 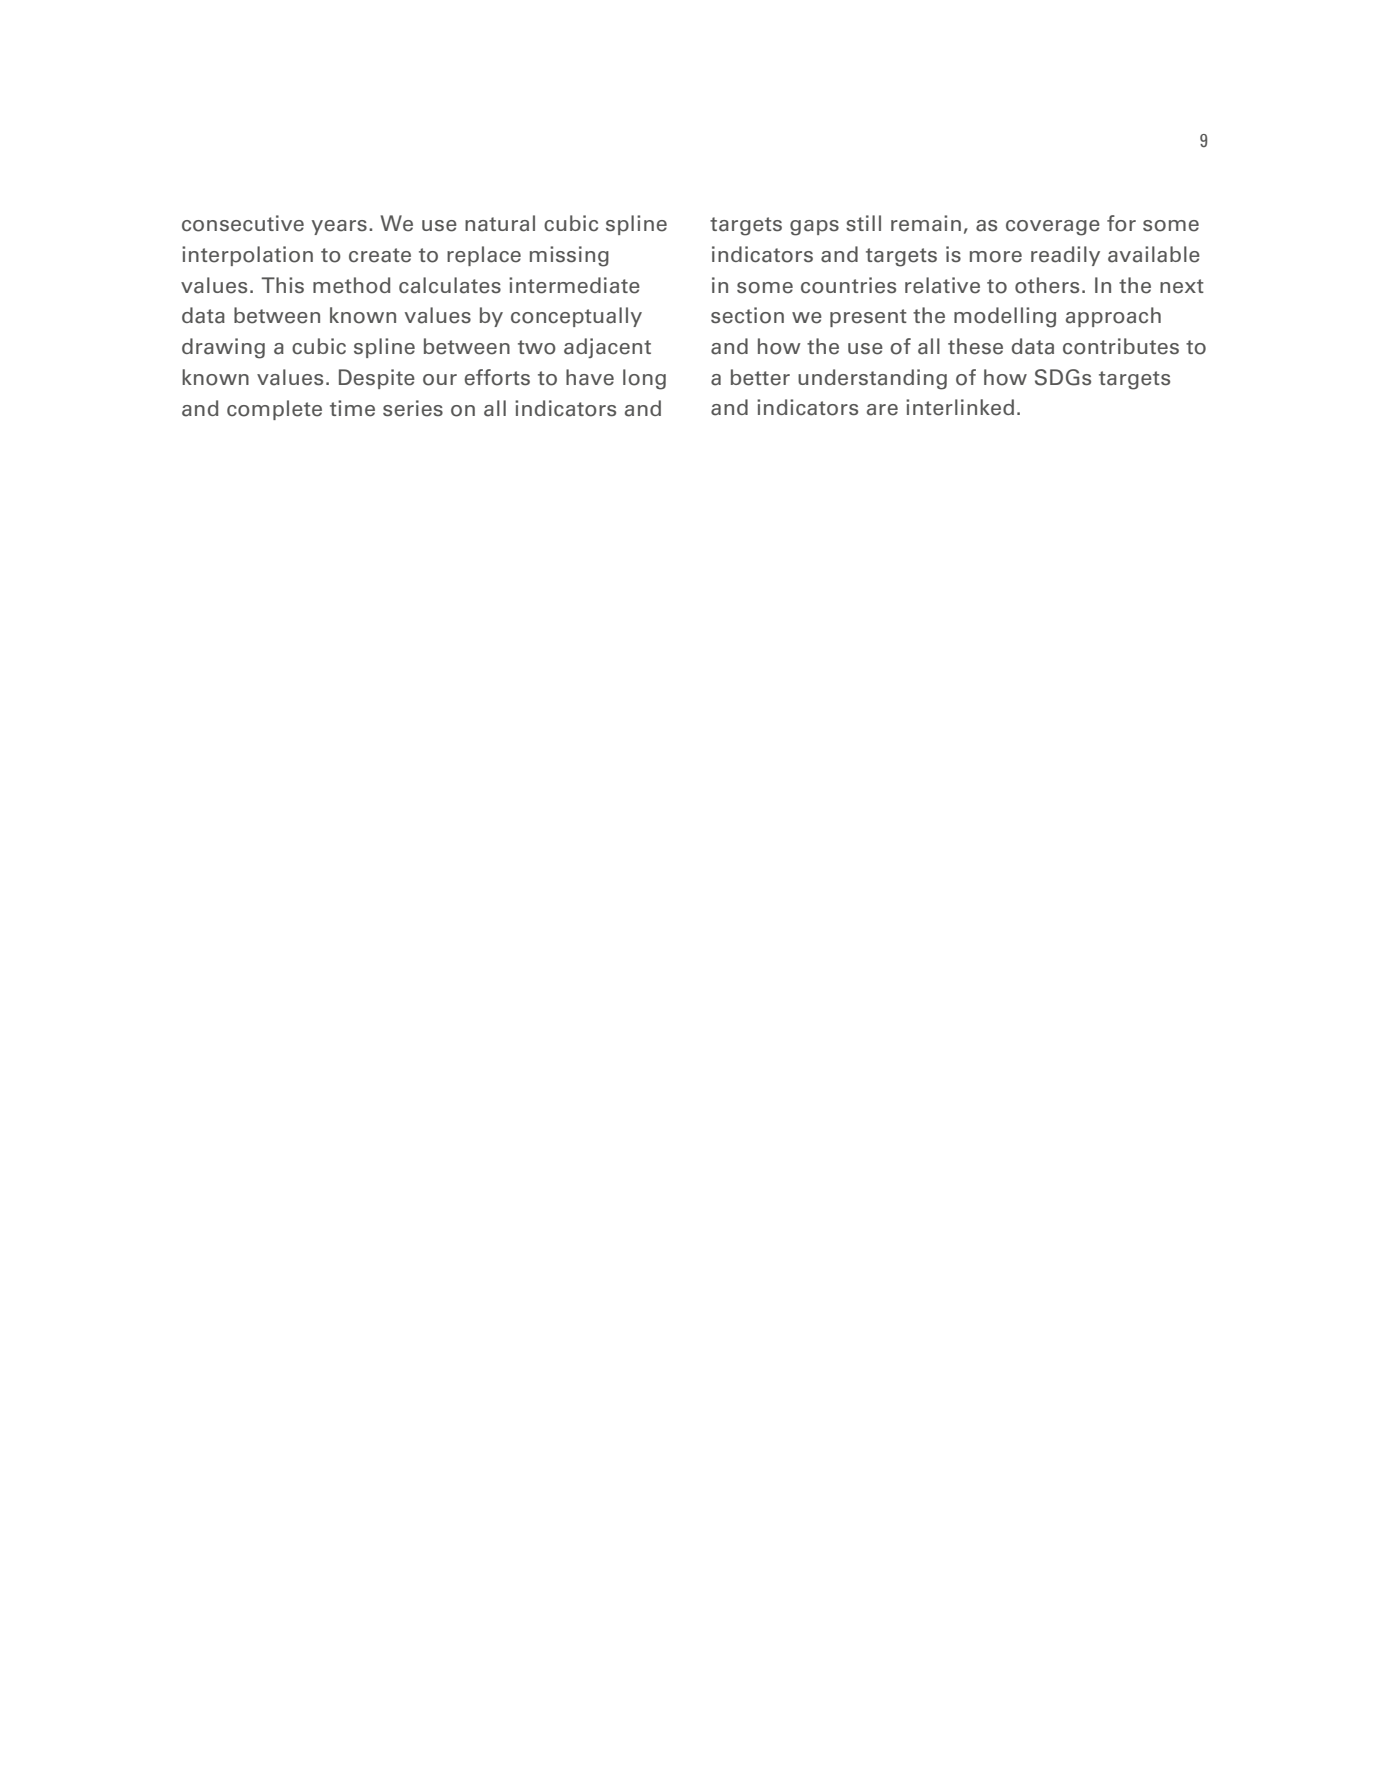 What do you see at coordinates (1053, 228) in the document?
I see `coverage` at bounding box center [1053, 228].
